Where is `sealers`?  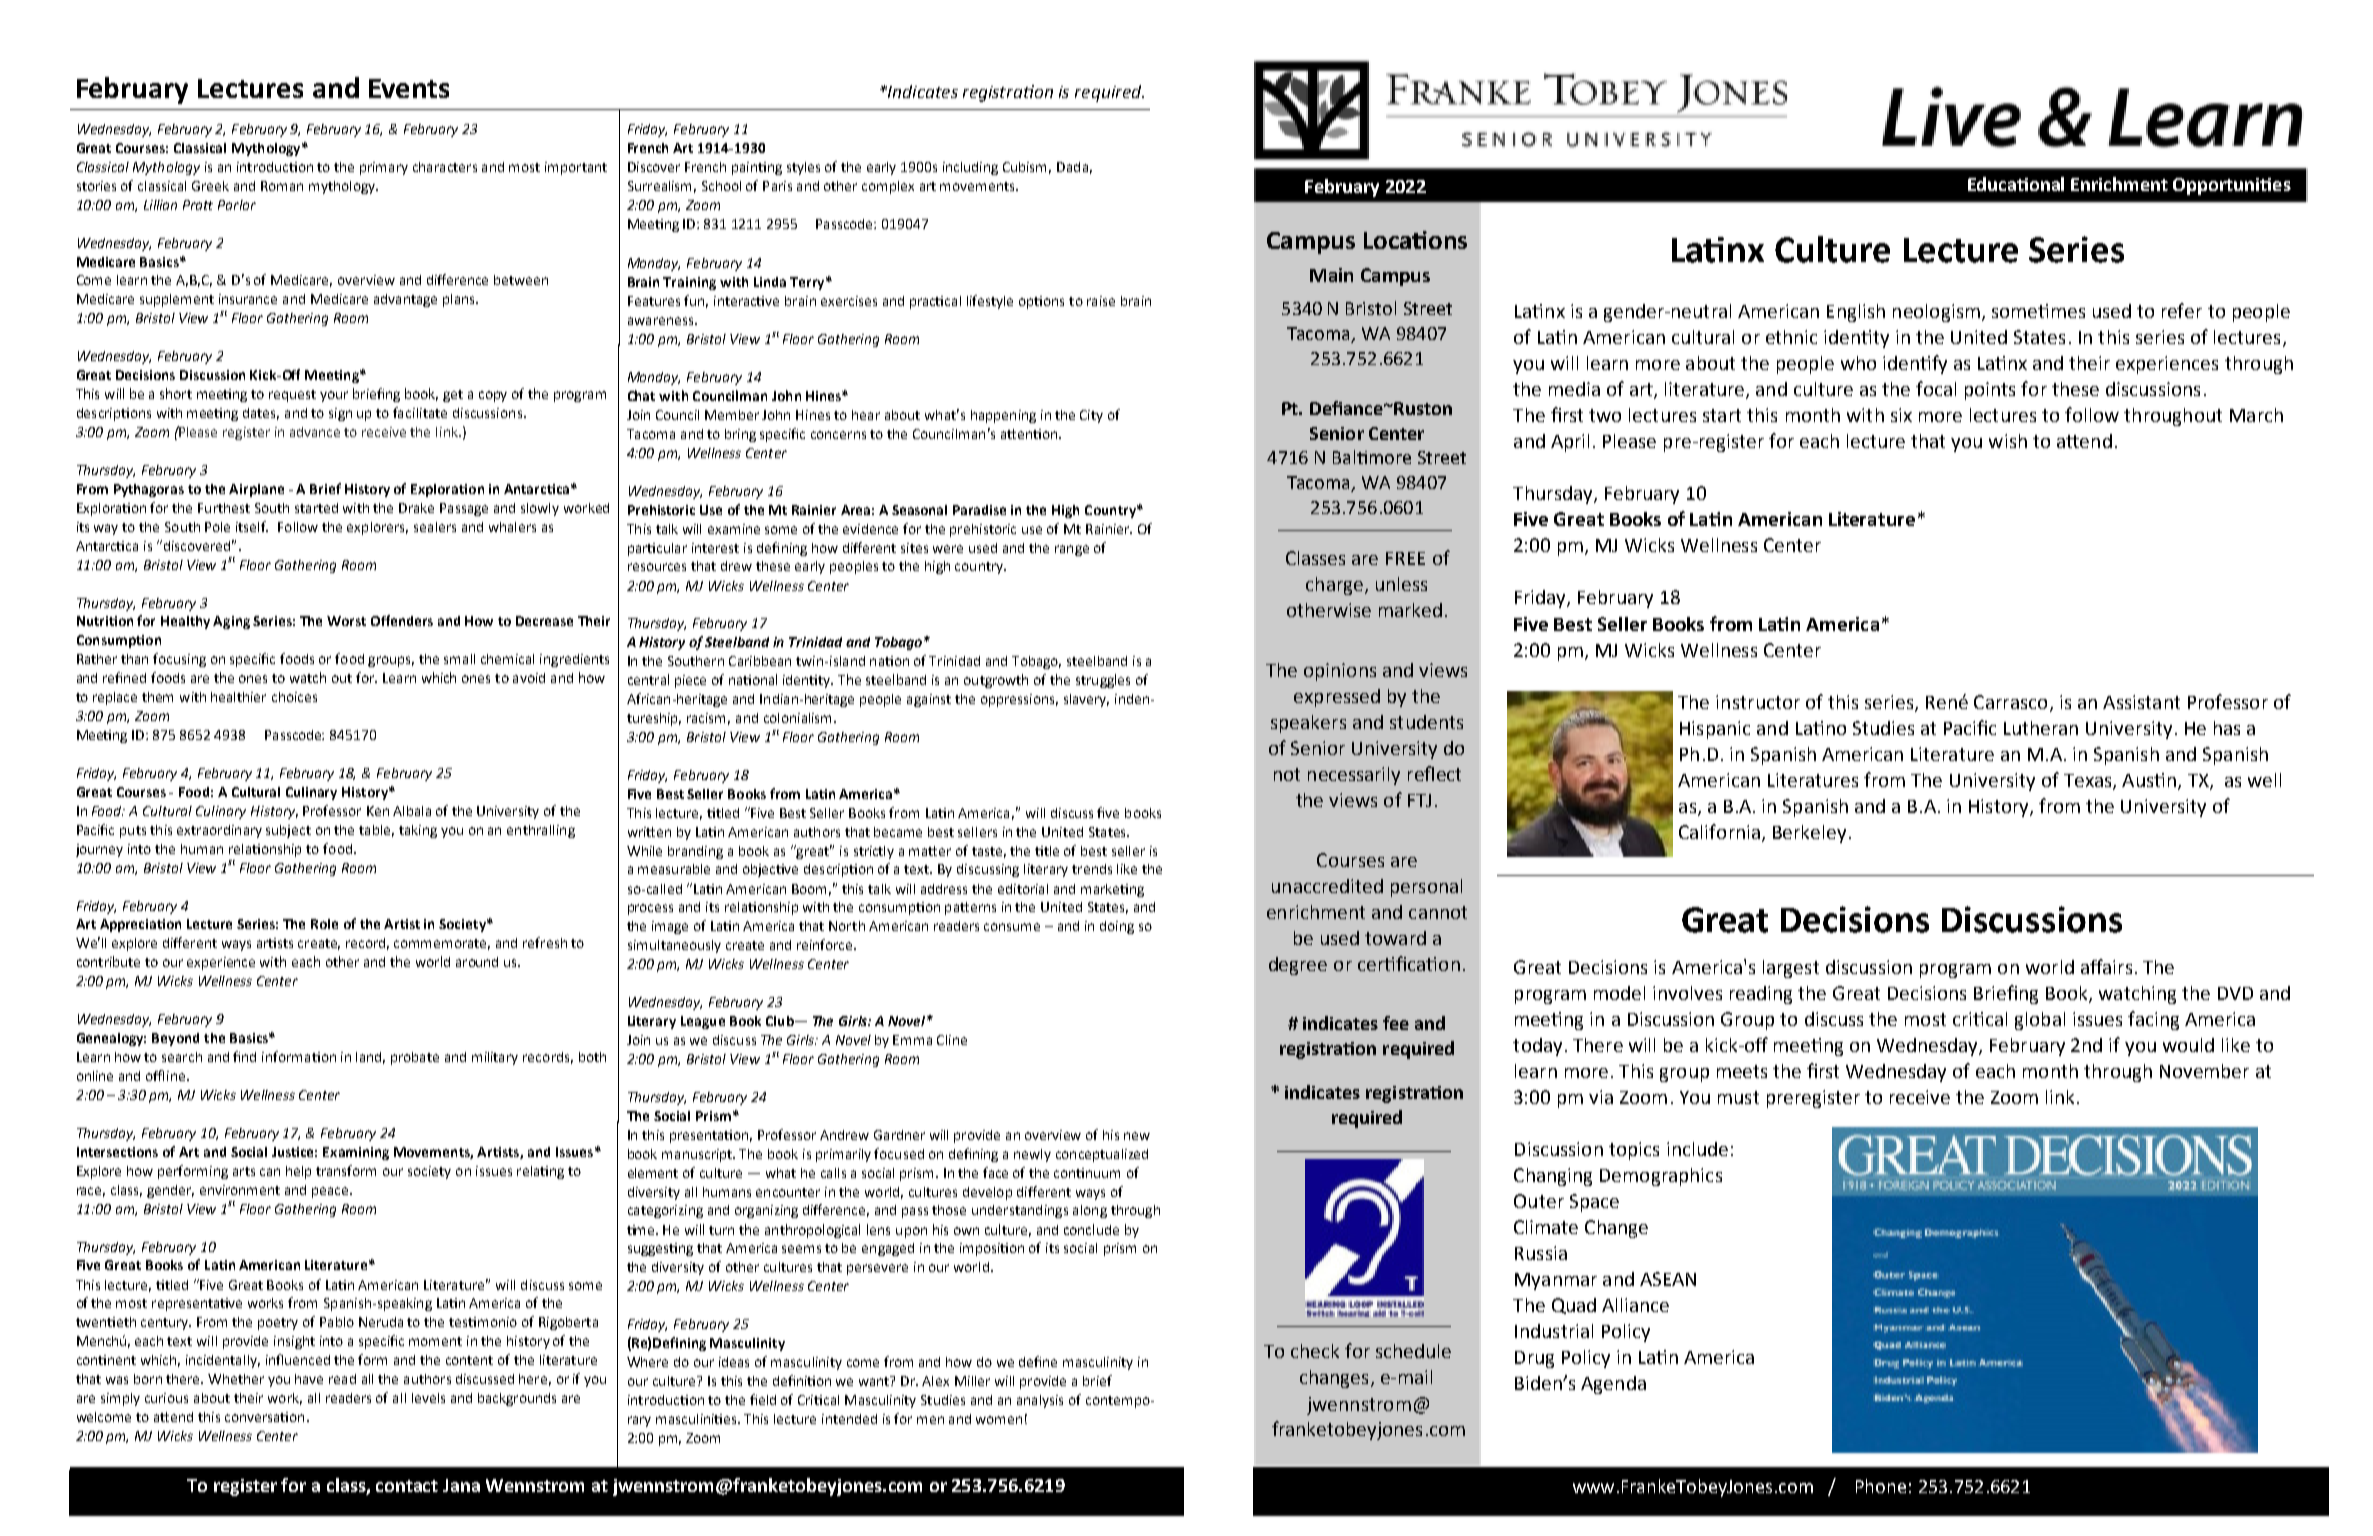 sealers is located at coordinates (435, 527).
